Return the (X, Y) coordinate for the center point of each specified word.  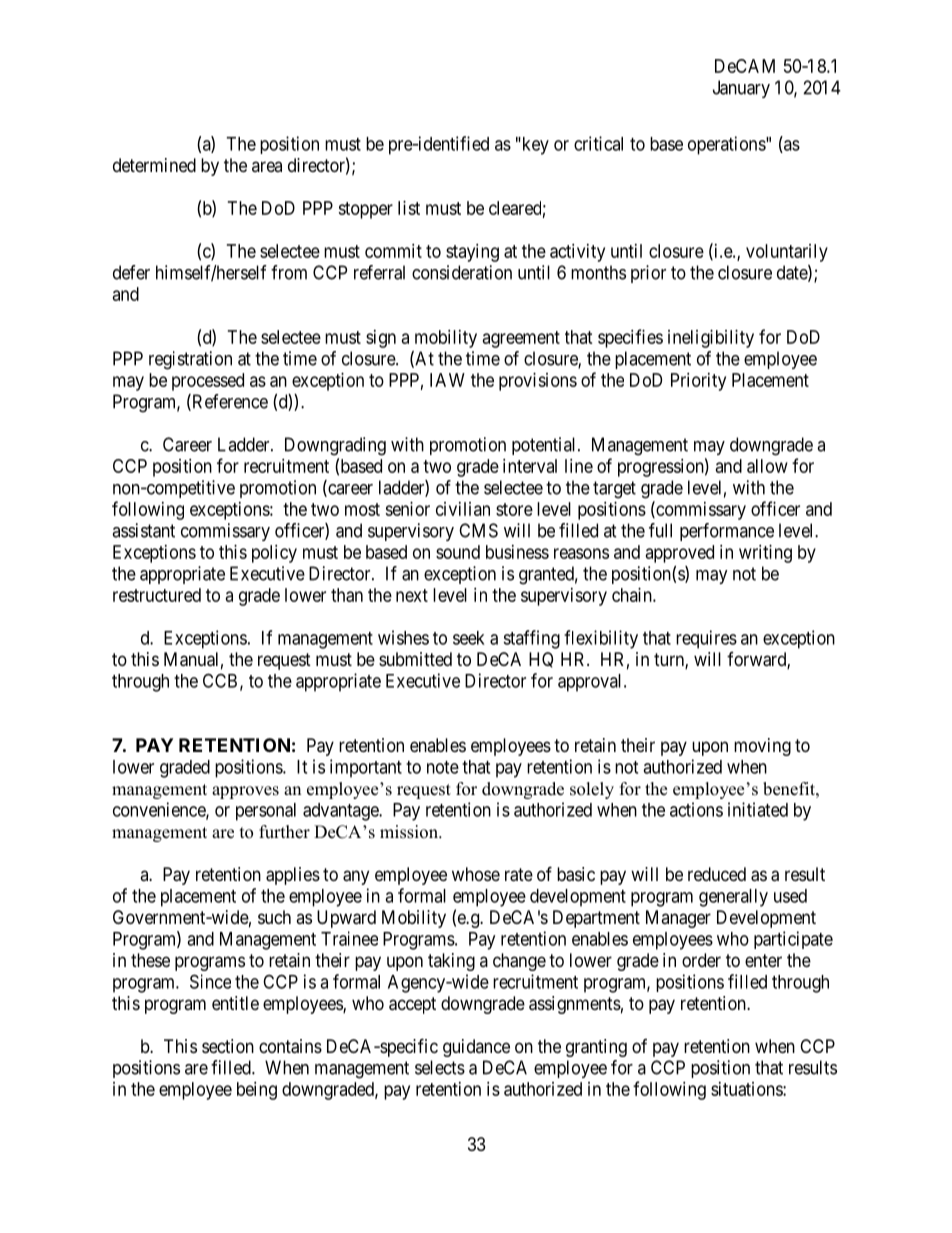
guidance (476, 1048)
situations (747, 1089)
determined (154, 165)
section (228, 1046)
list (409, 208)
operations (727, 145)
